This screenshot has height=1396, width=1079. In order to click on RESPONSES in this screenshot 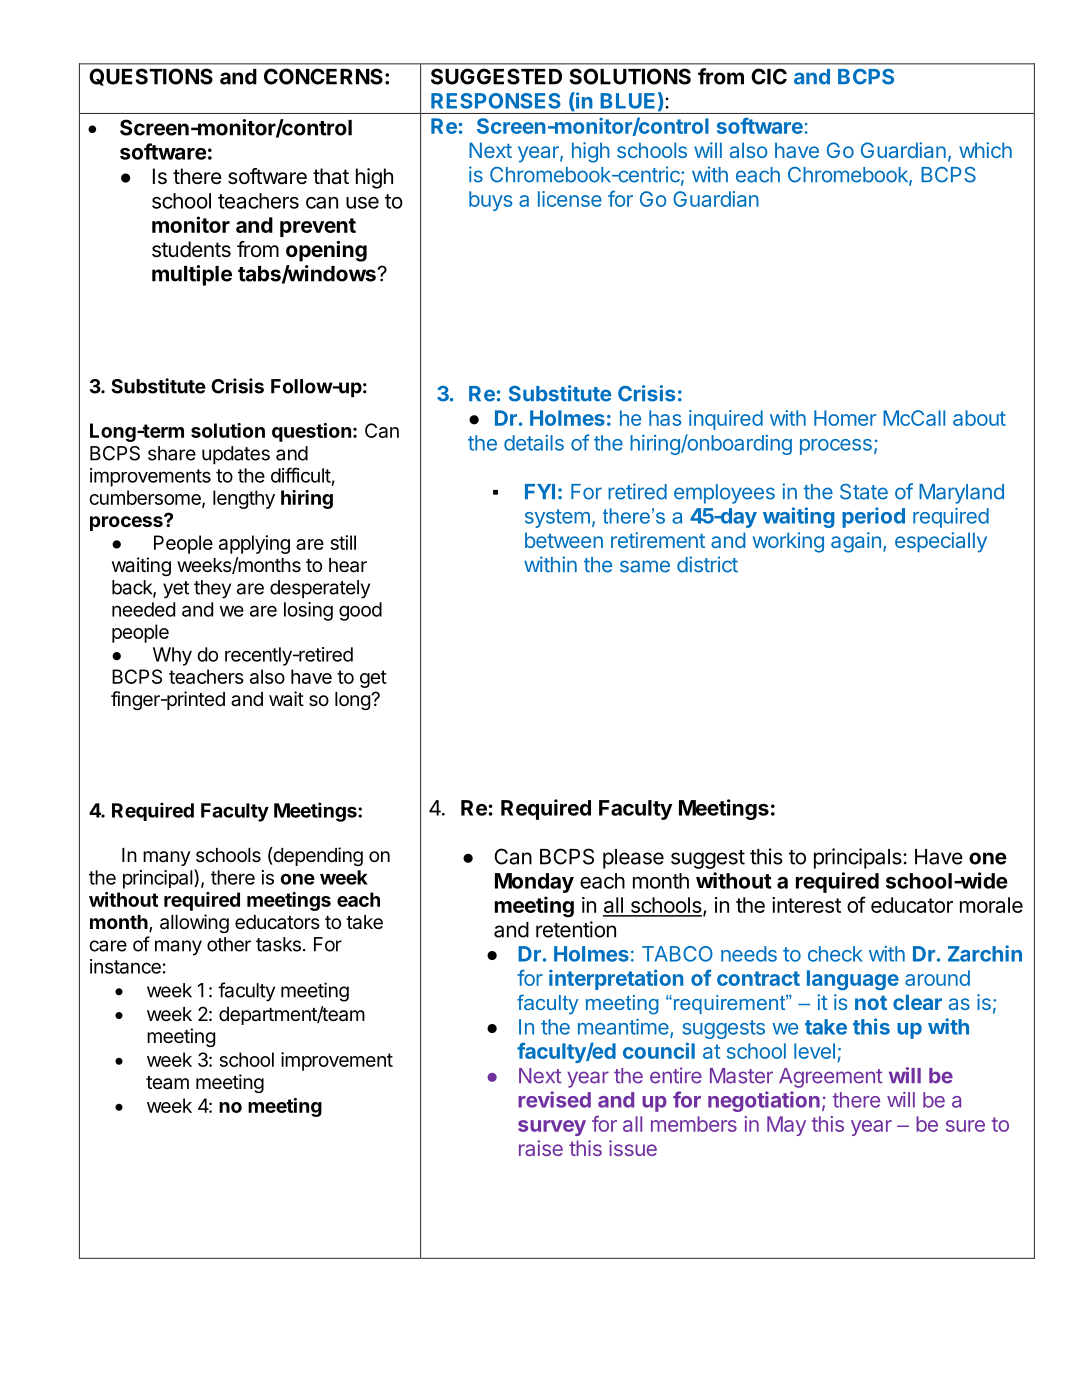, I will do `click(496, 101)`.
